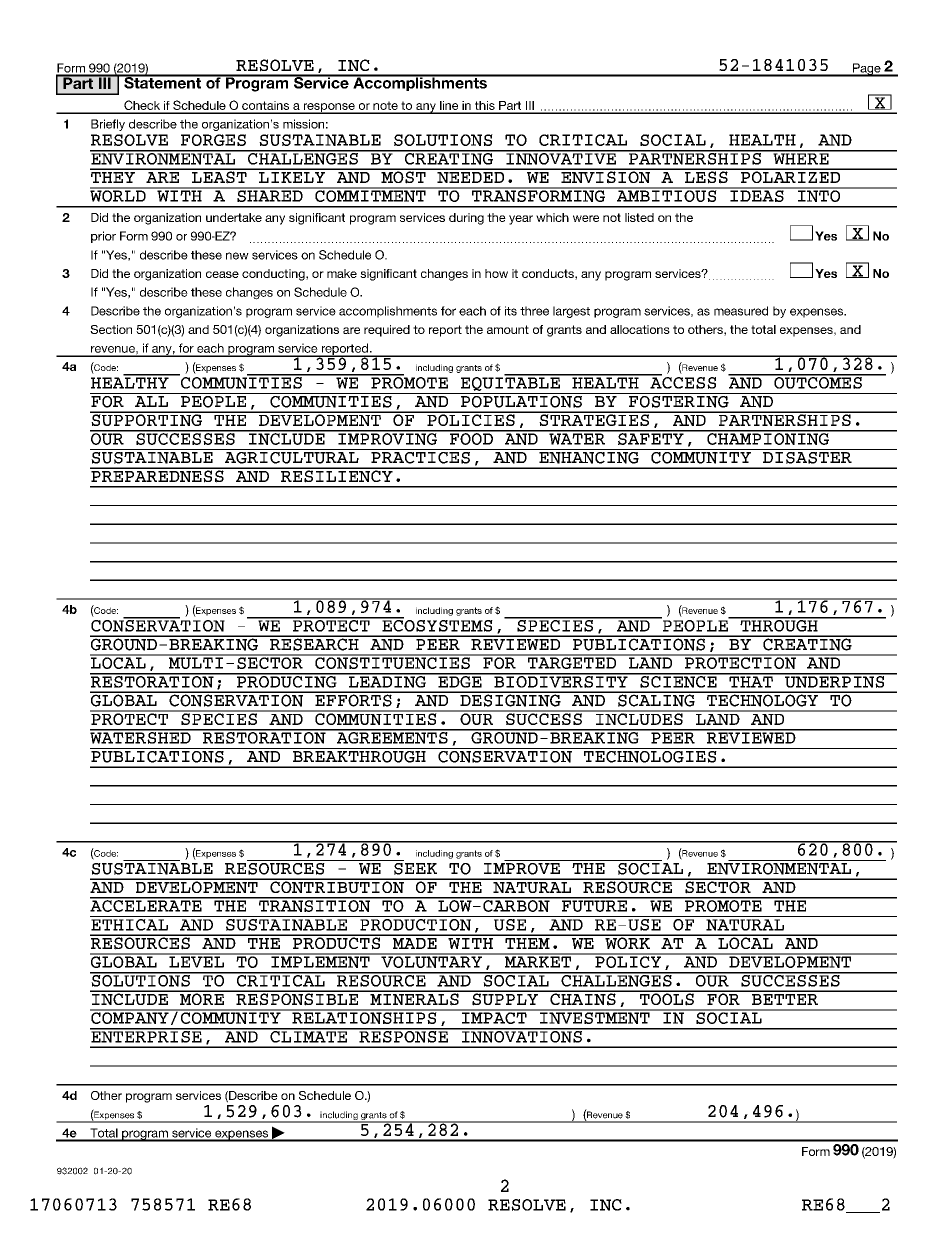 The width and height of the image is (952, 1233). Describe the element at coordinates (572, 662) in the image. I see `TARGETED` at that location.
